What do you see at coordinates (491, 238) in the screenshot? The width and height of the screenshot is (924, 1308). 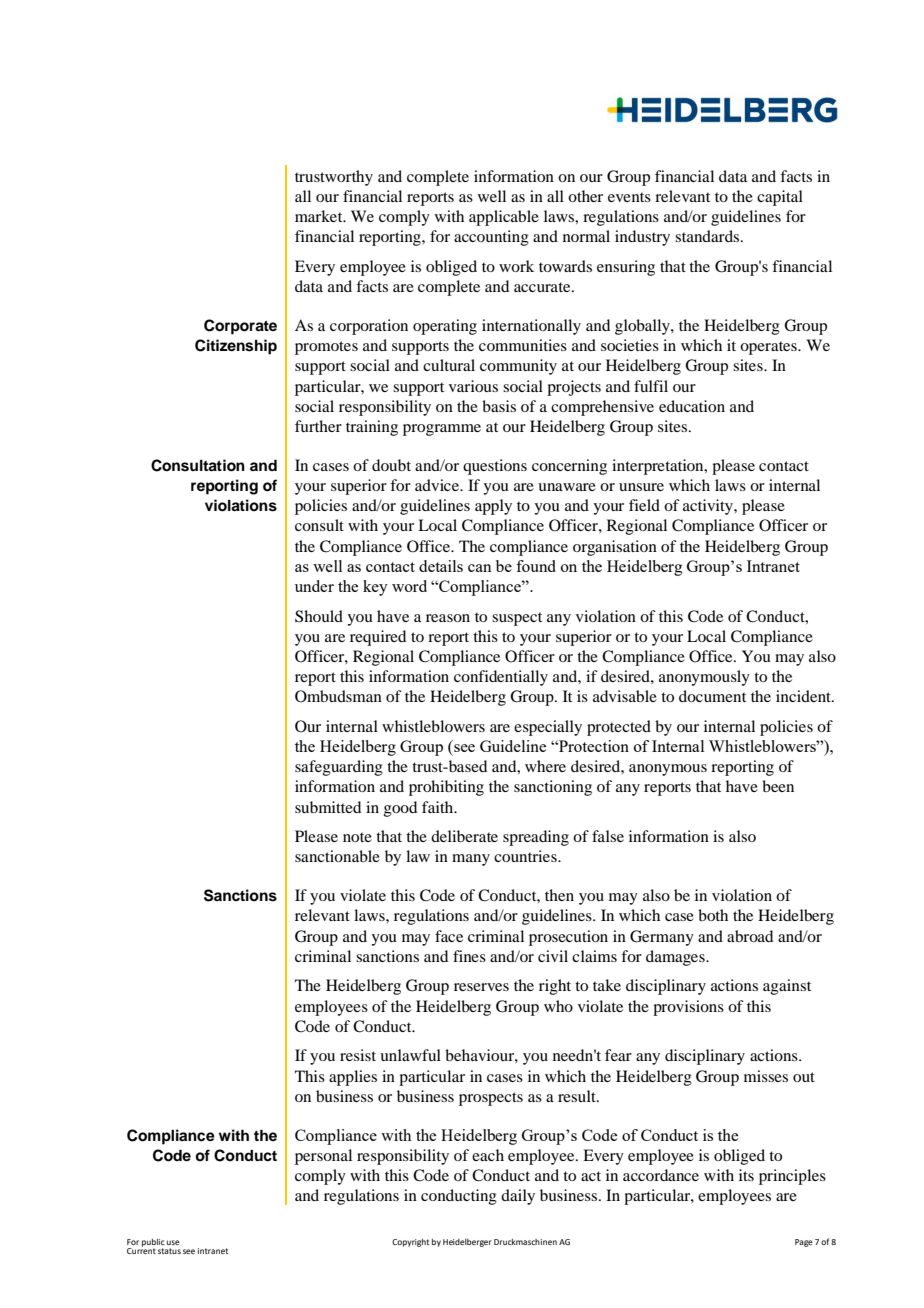 I see `accounting` at bounding box center [491, 238].
